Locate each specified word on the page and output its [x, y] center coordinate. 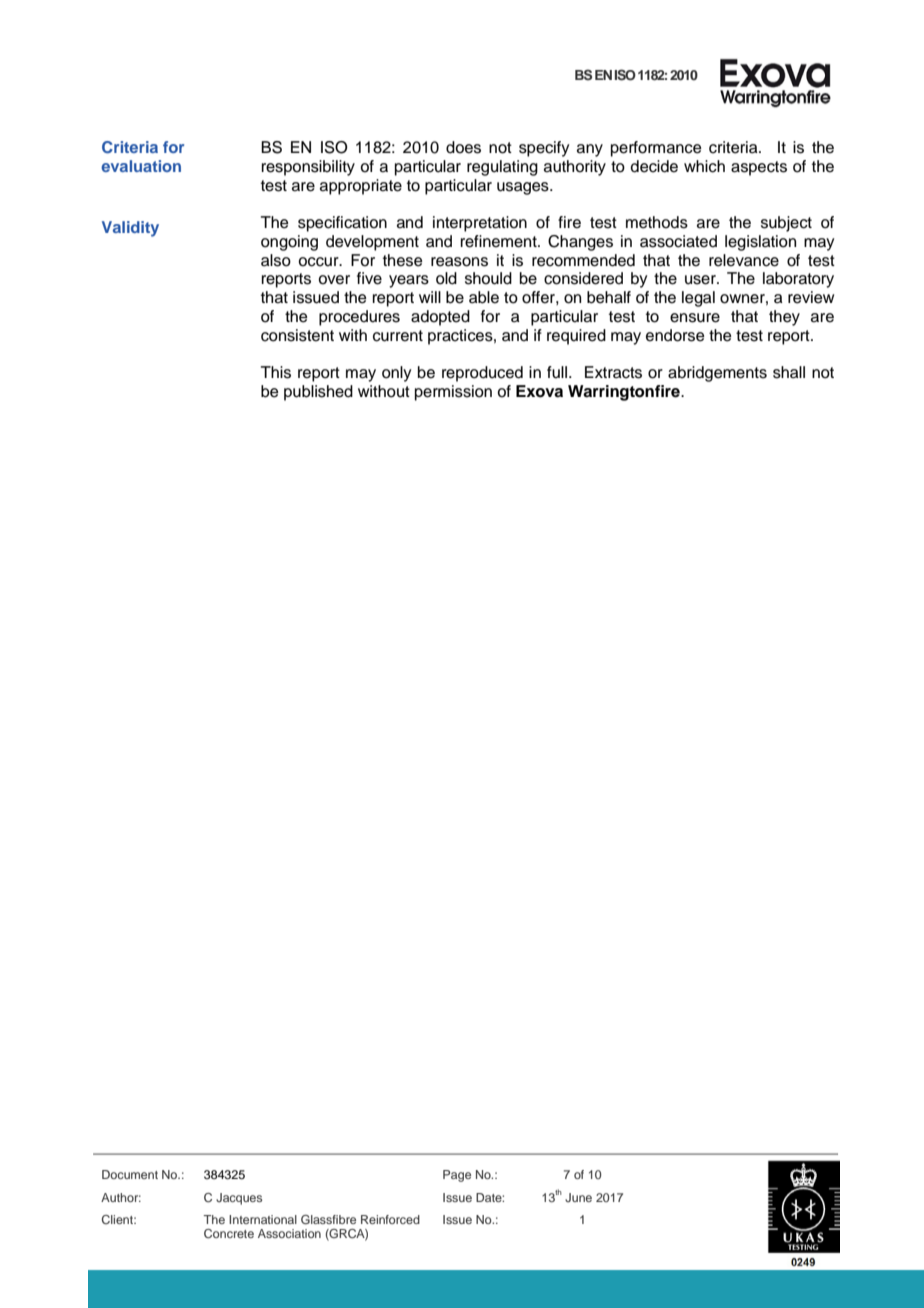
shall [789, 372]
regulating [502, 168]
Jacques [239, 1199]
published [318, 393]
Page [457, 1176]
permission [453, 393]
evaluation [141, 166]
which [704, 166]
